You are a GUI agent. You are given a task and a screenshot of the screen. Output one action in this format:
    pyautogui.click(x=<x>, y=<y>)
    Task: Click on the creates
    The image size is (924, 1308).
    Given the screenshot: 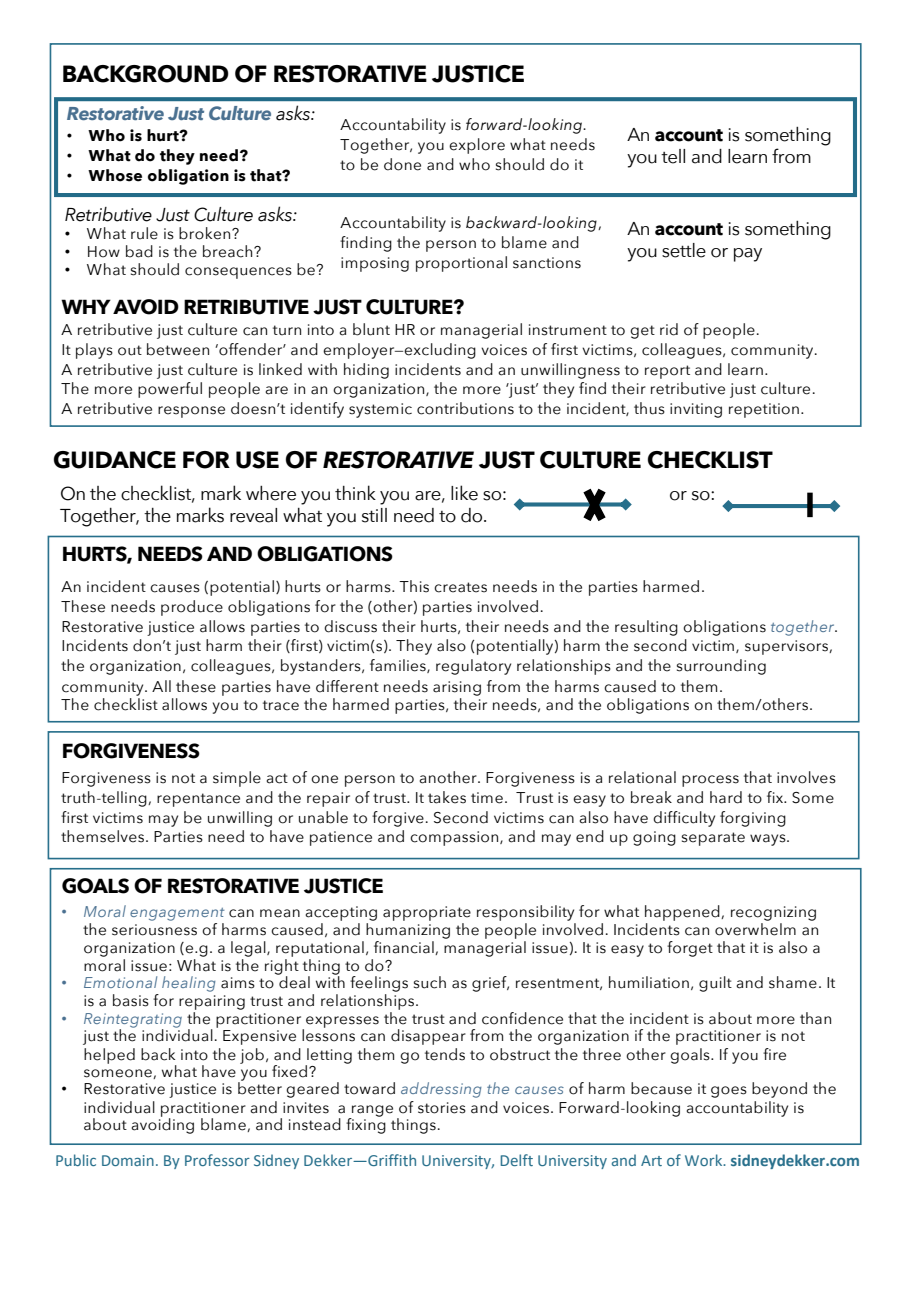 What is the action you would take?
    pyautogui.click(x=460, y=587)
